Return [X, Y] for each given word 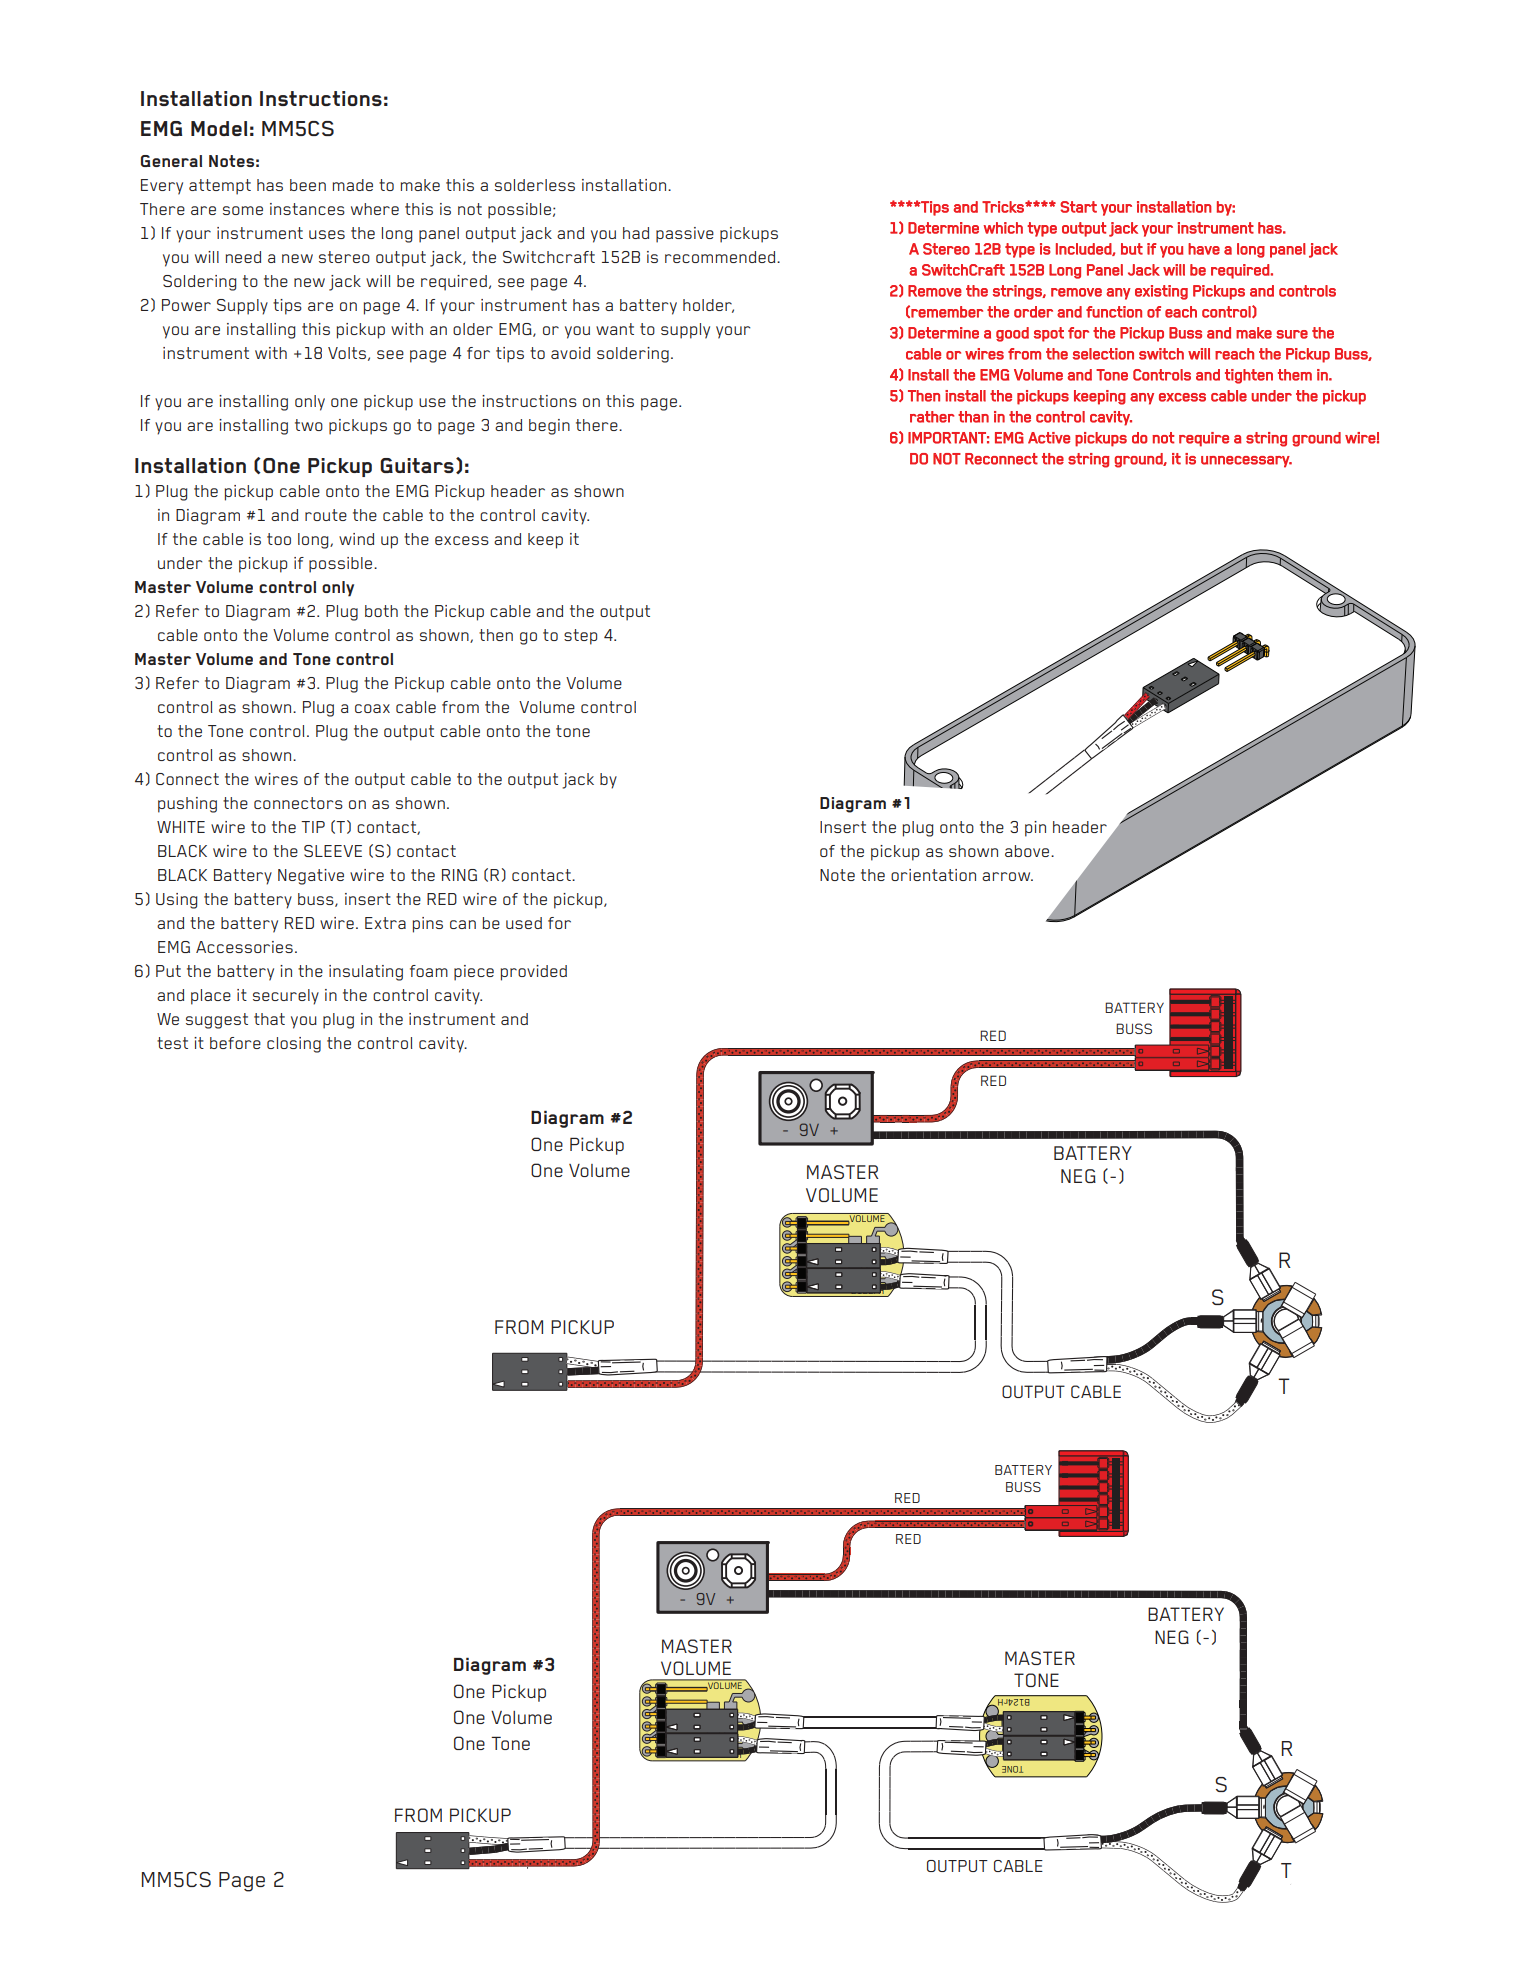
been [308, 185]
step [580, 637]
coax [372, 708]
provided [534, 973]
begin [549, 427]
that [269, 1019]
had [636, 233]
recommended [721, 257]
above [1028, 851]
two [309, 425]
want [615, 329]
